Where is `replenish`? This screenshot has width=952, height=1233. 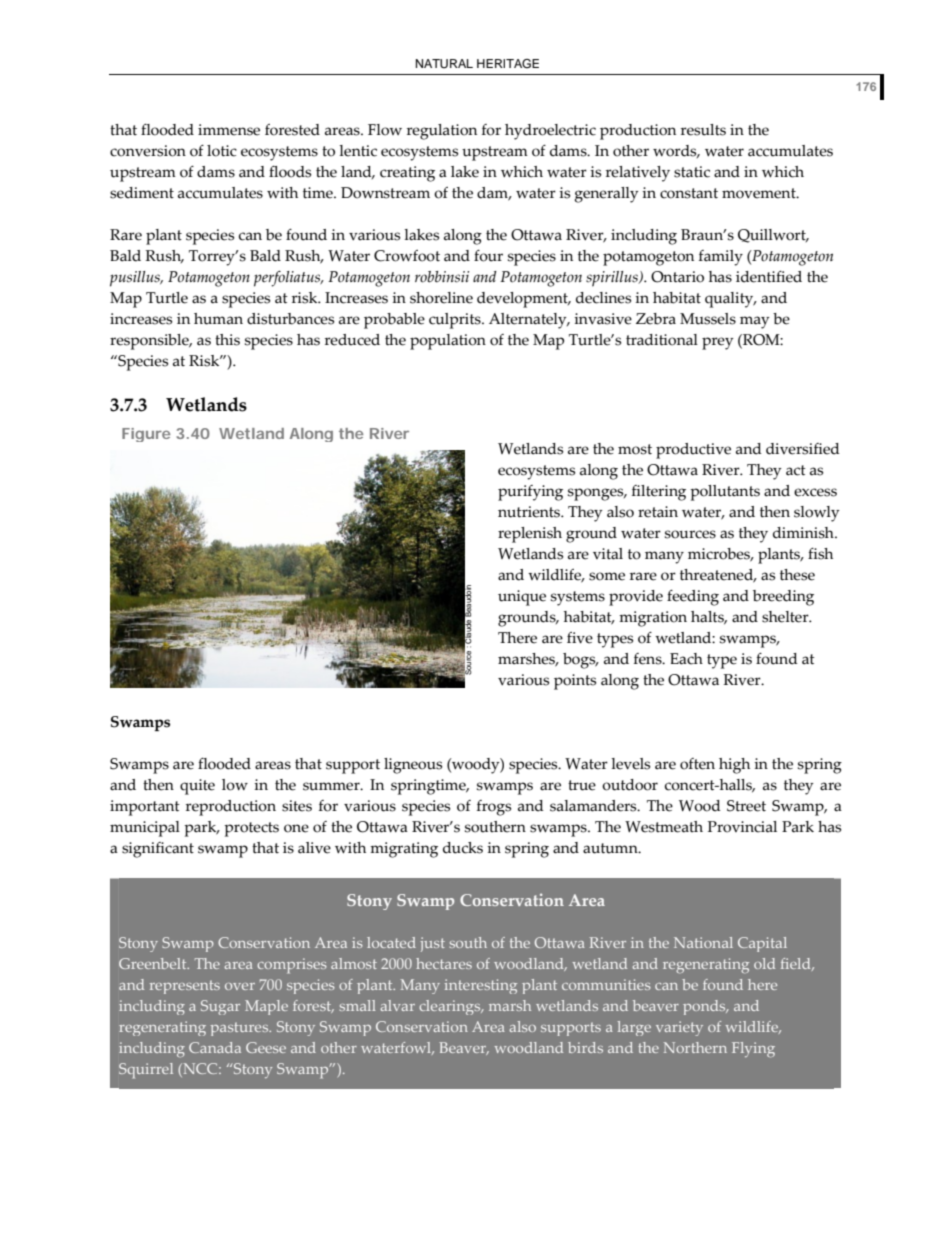 replenish is located at coordinates (530, 535).
